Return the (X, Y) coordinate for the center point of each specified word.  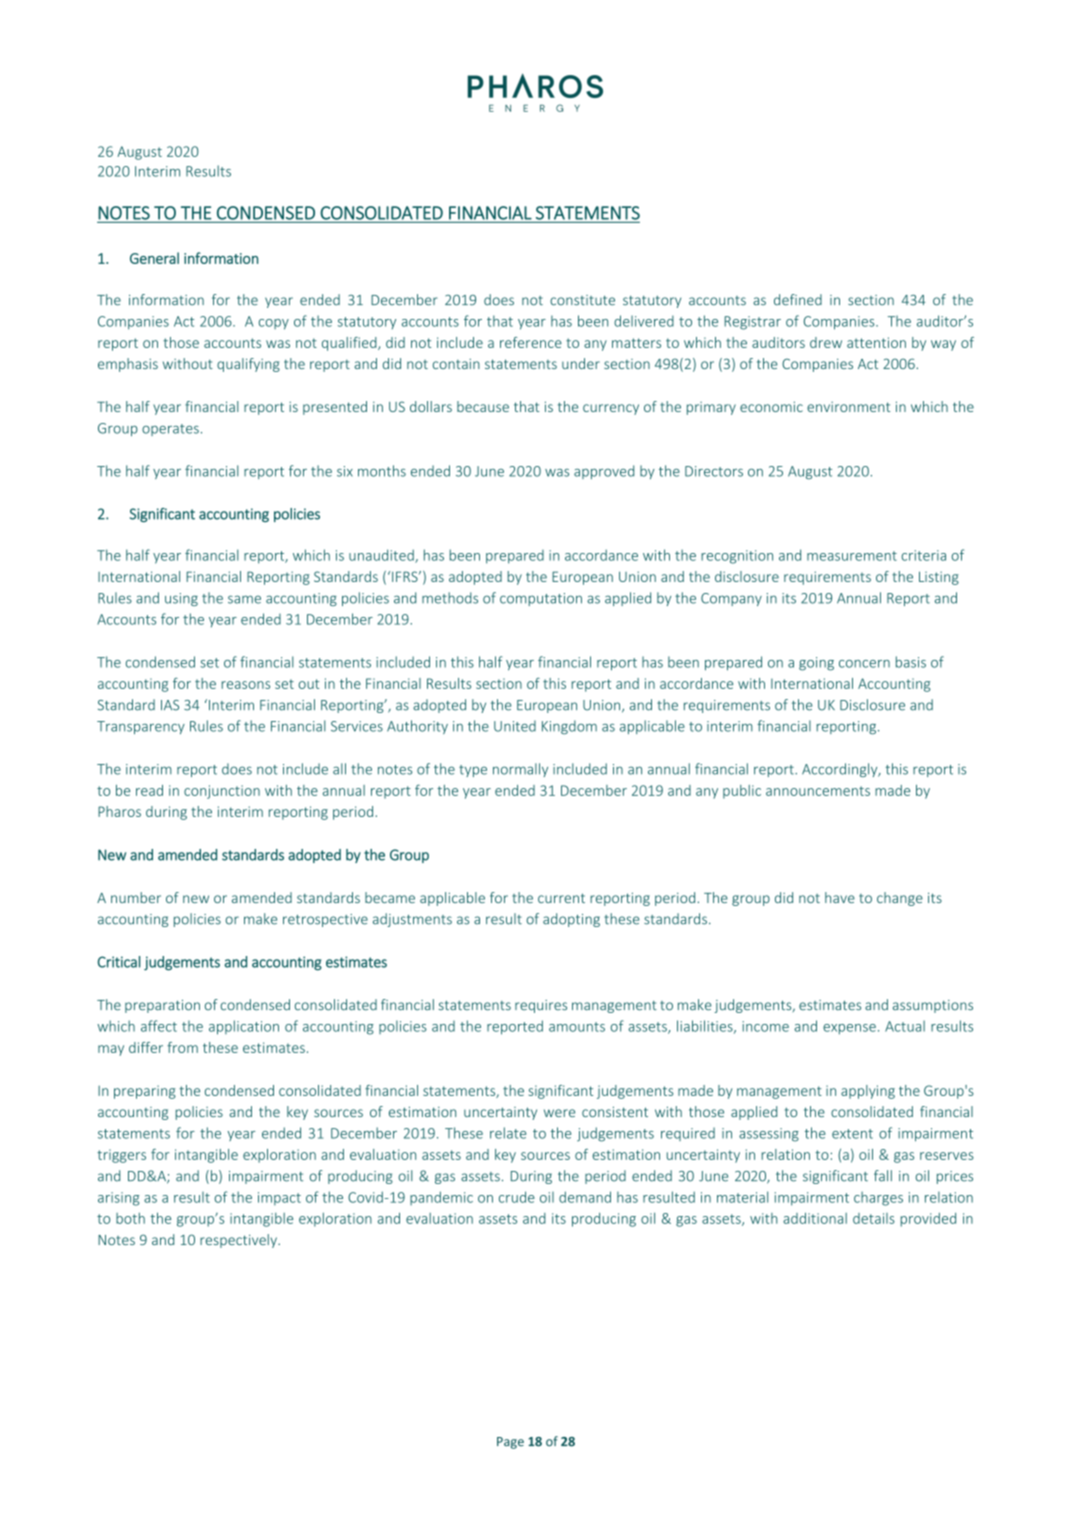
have (840, 897)
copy (274, 324)
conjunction (222, 792)
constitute (582, 300)
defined (798, 299)
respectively (239, 1241)
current (561, 898)
